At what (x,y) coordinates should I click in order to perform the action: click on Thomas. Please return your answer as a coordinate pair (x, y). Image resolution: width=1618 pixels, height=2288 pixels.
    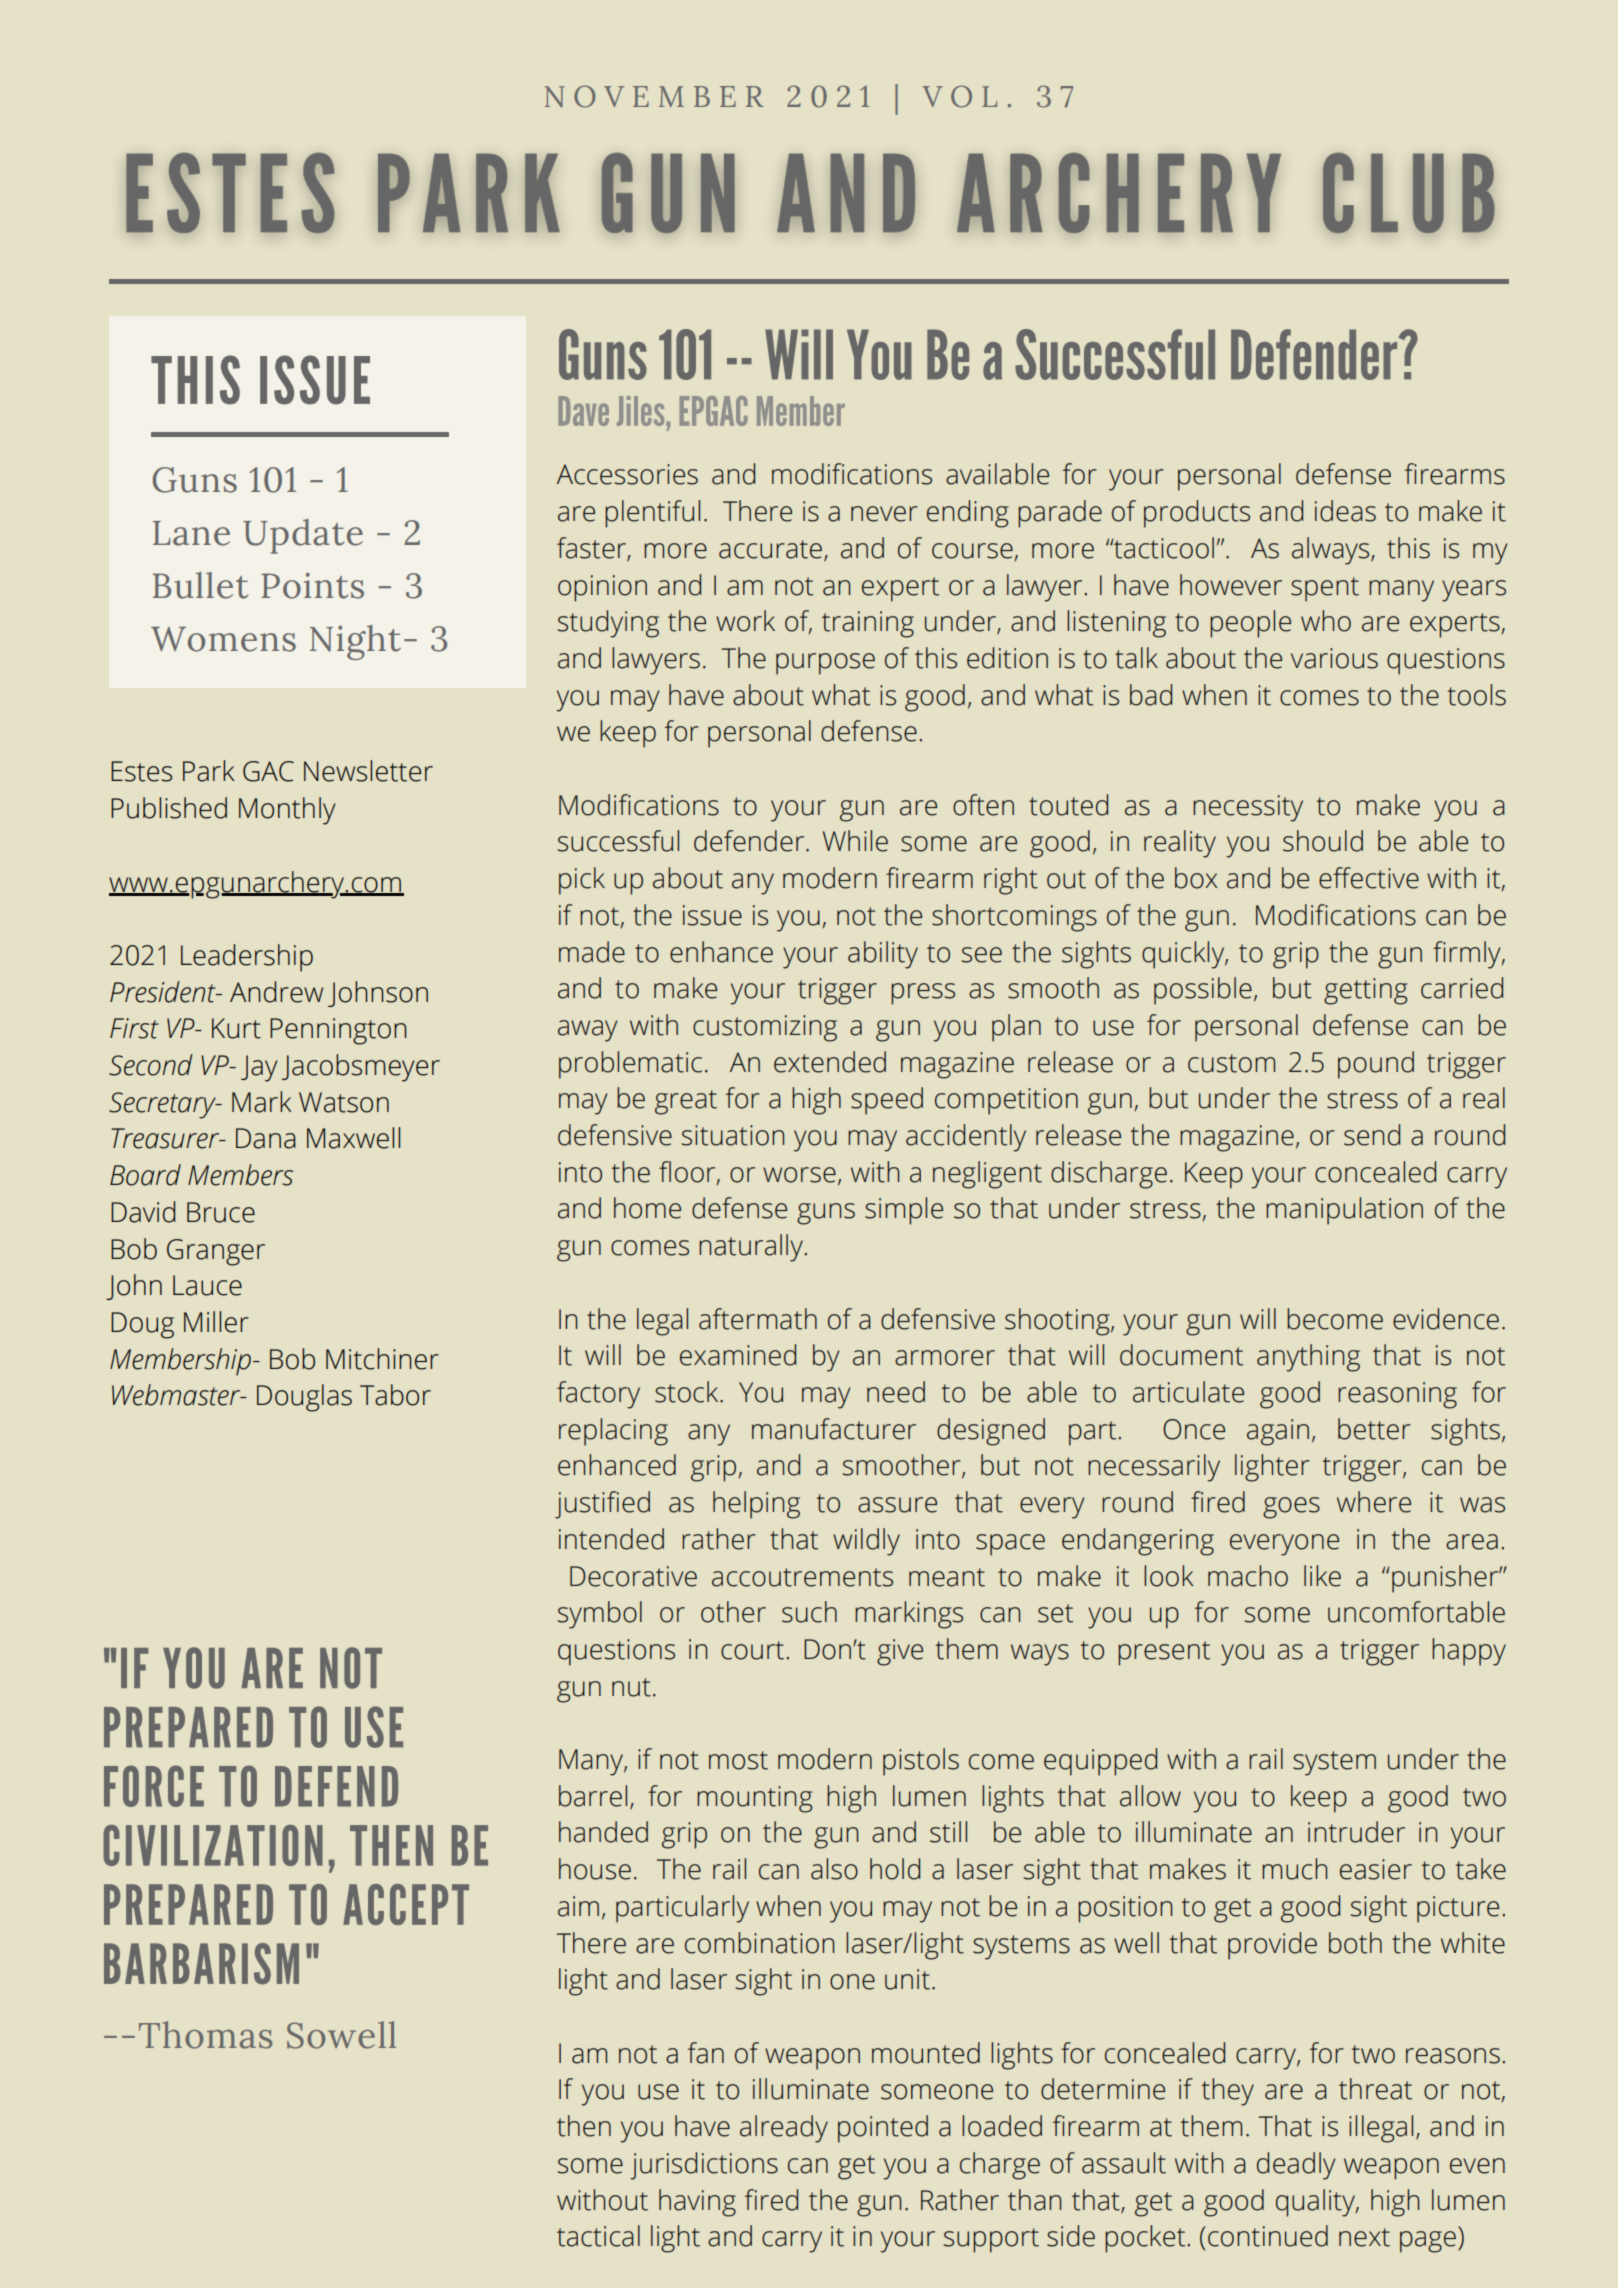
    Looking at the image, I should click on (205, 2035).
